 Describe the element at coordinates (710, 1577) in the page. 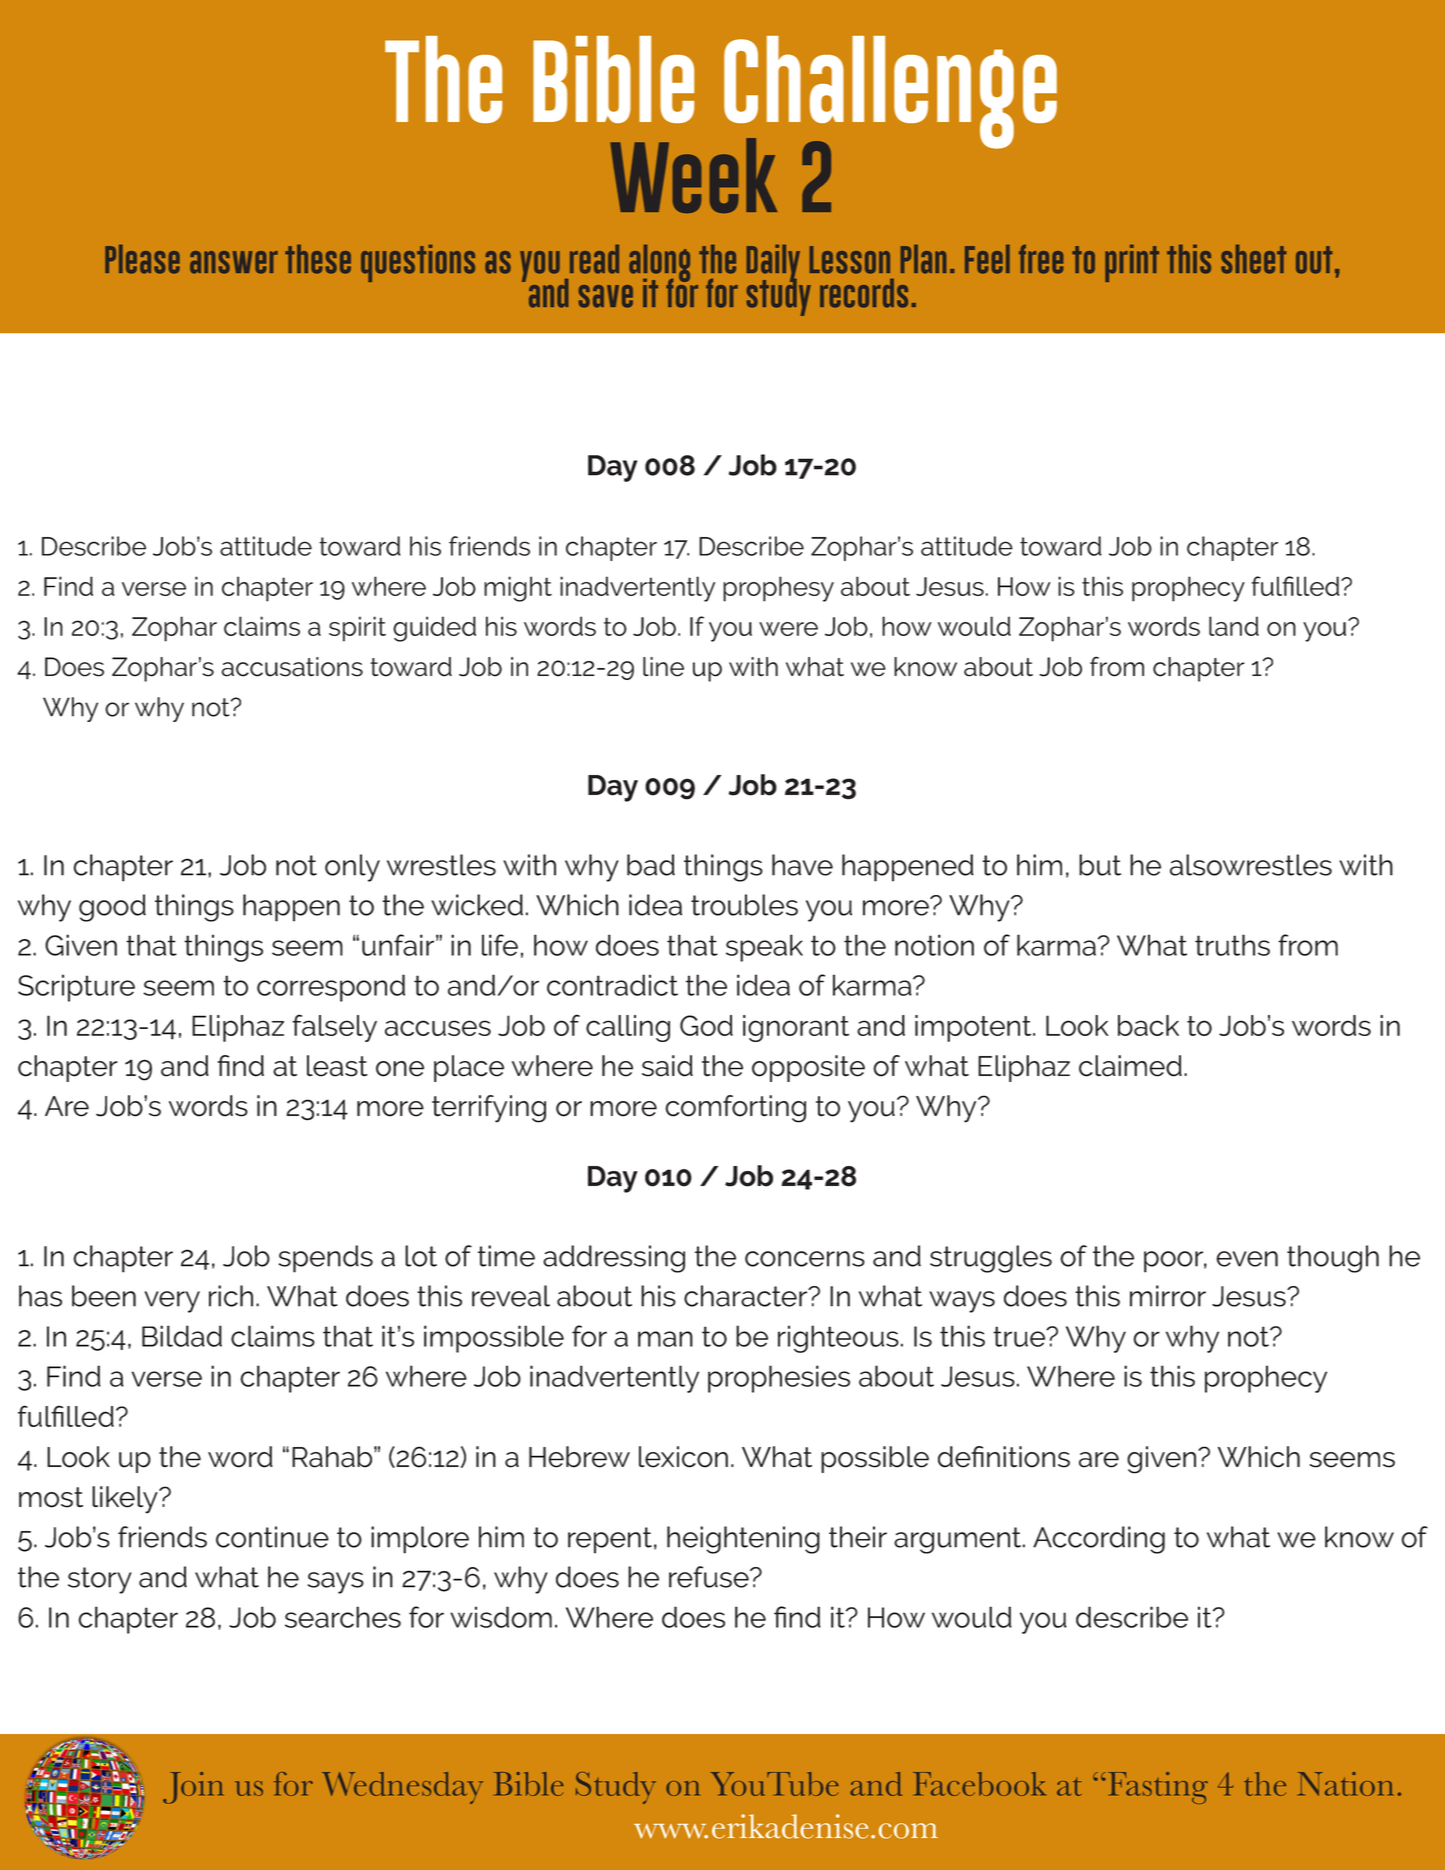

I see `refuse` at that location.
